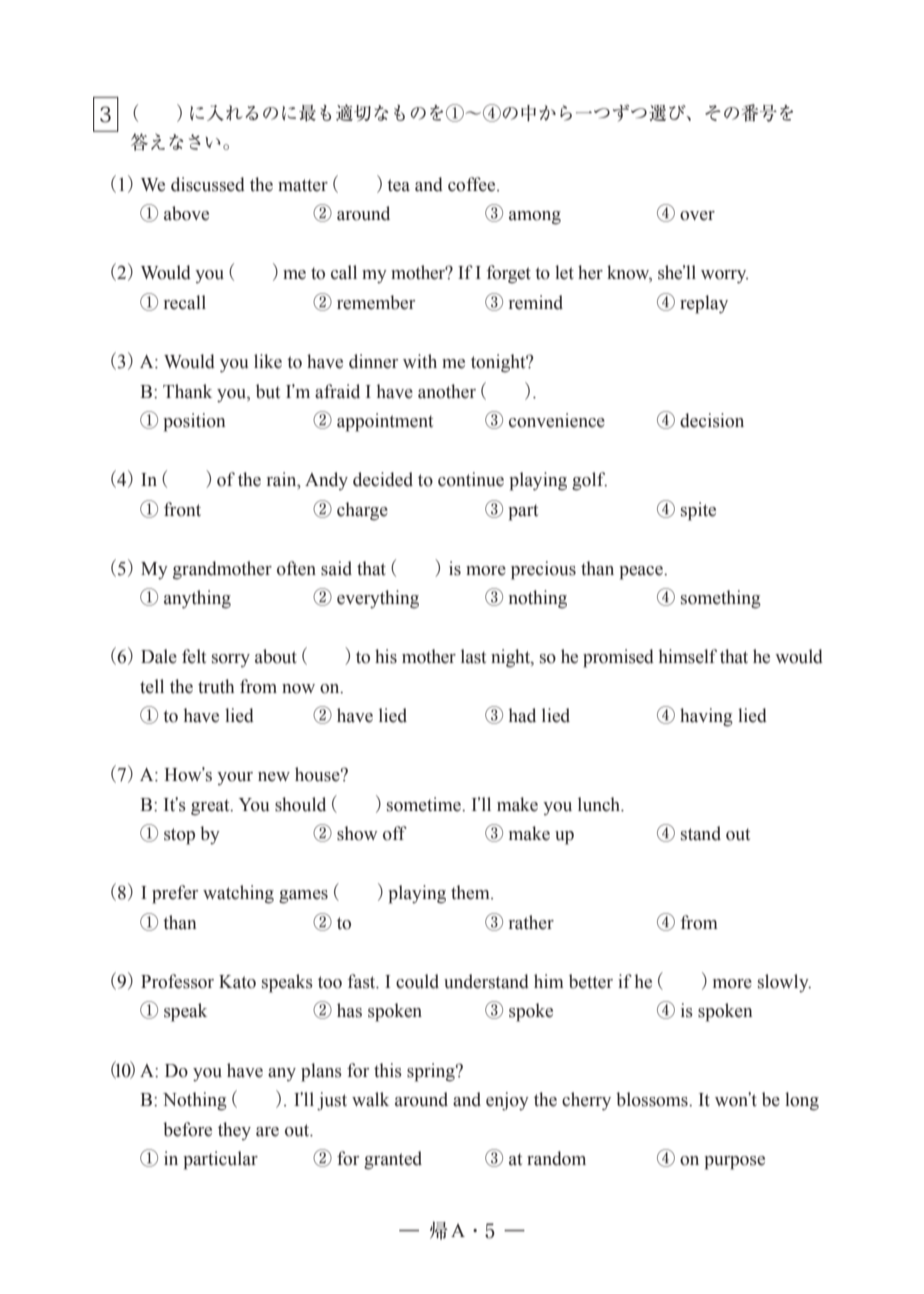  What do you see at coordinates (194, 422) in the screenshot?
I see `position` at bounding box center [194, 422].
